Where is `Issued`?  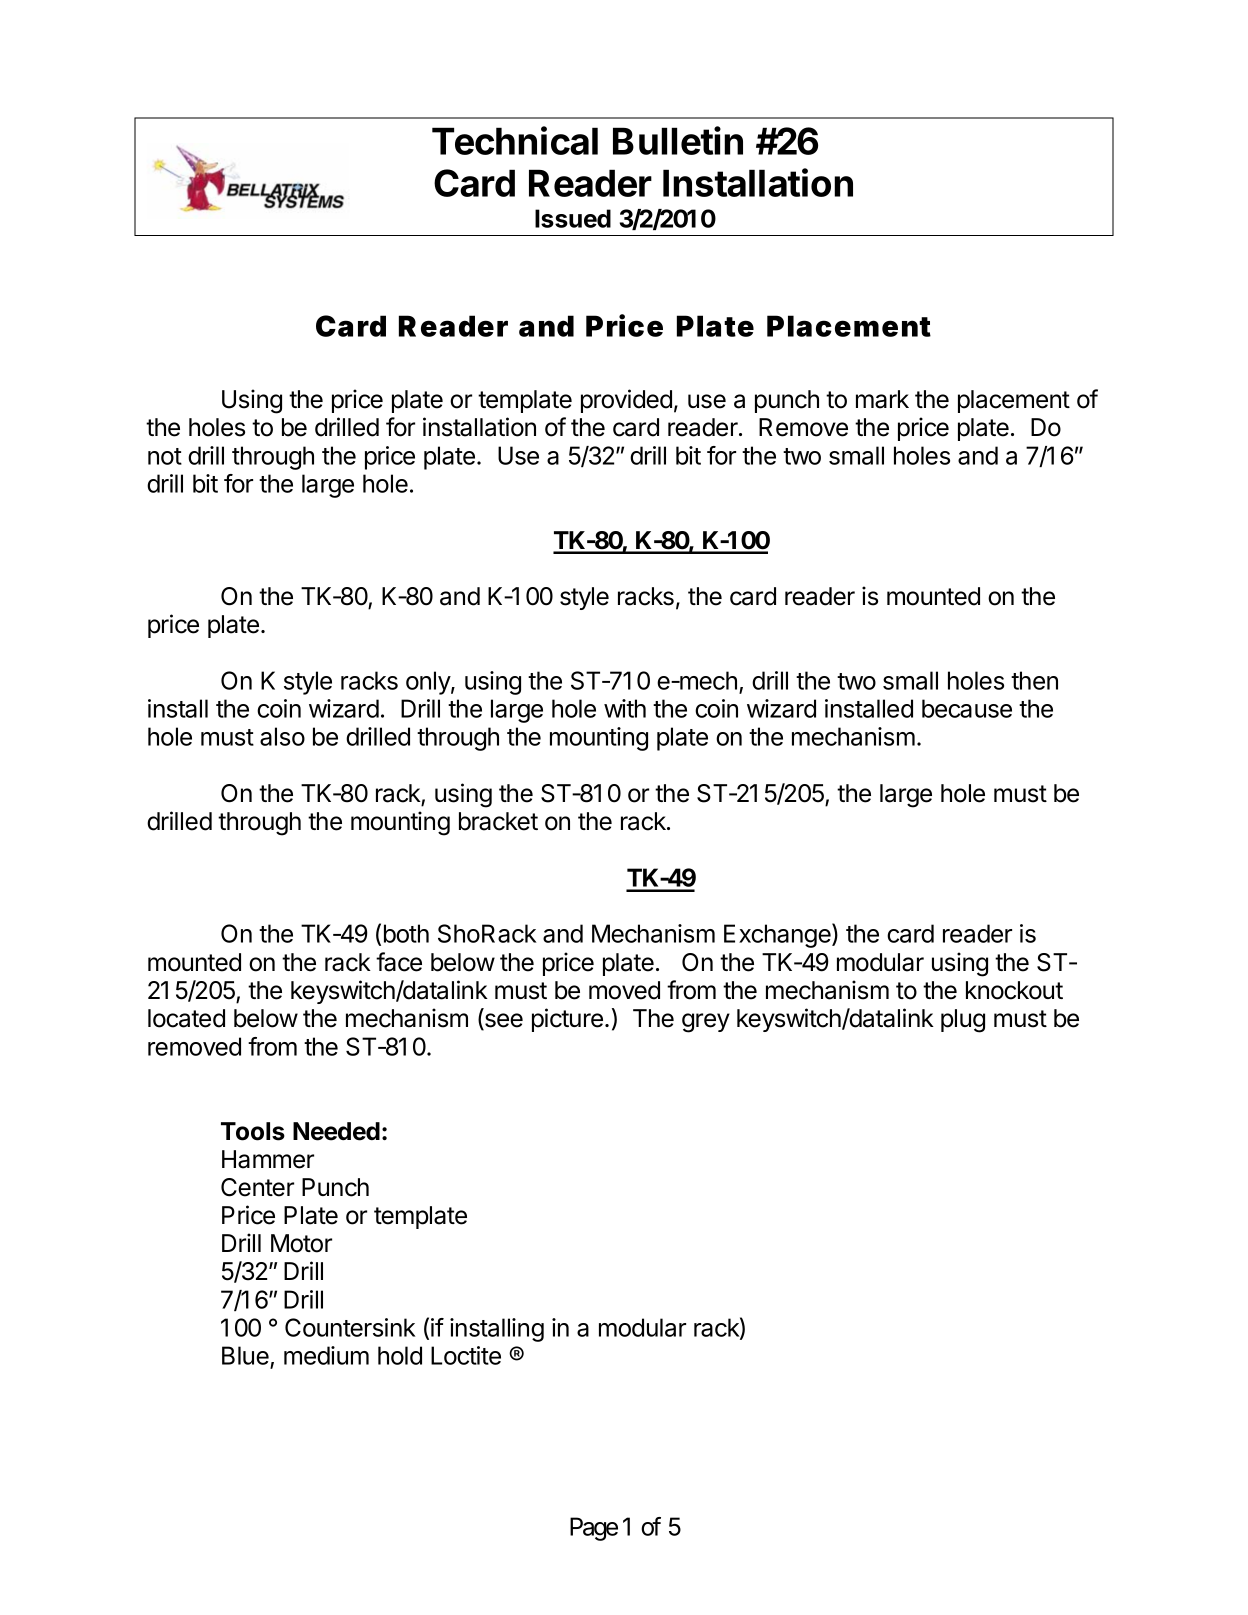 Issued is located at coordinates (573, 218).
